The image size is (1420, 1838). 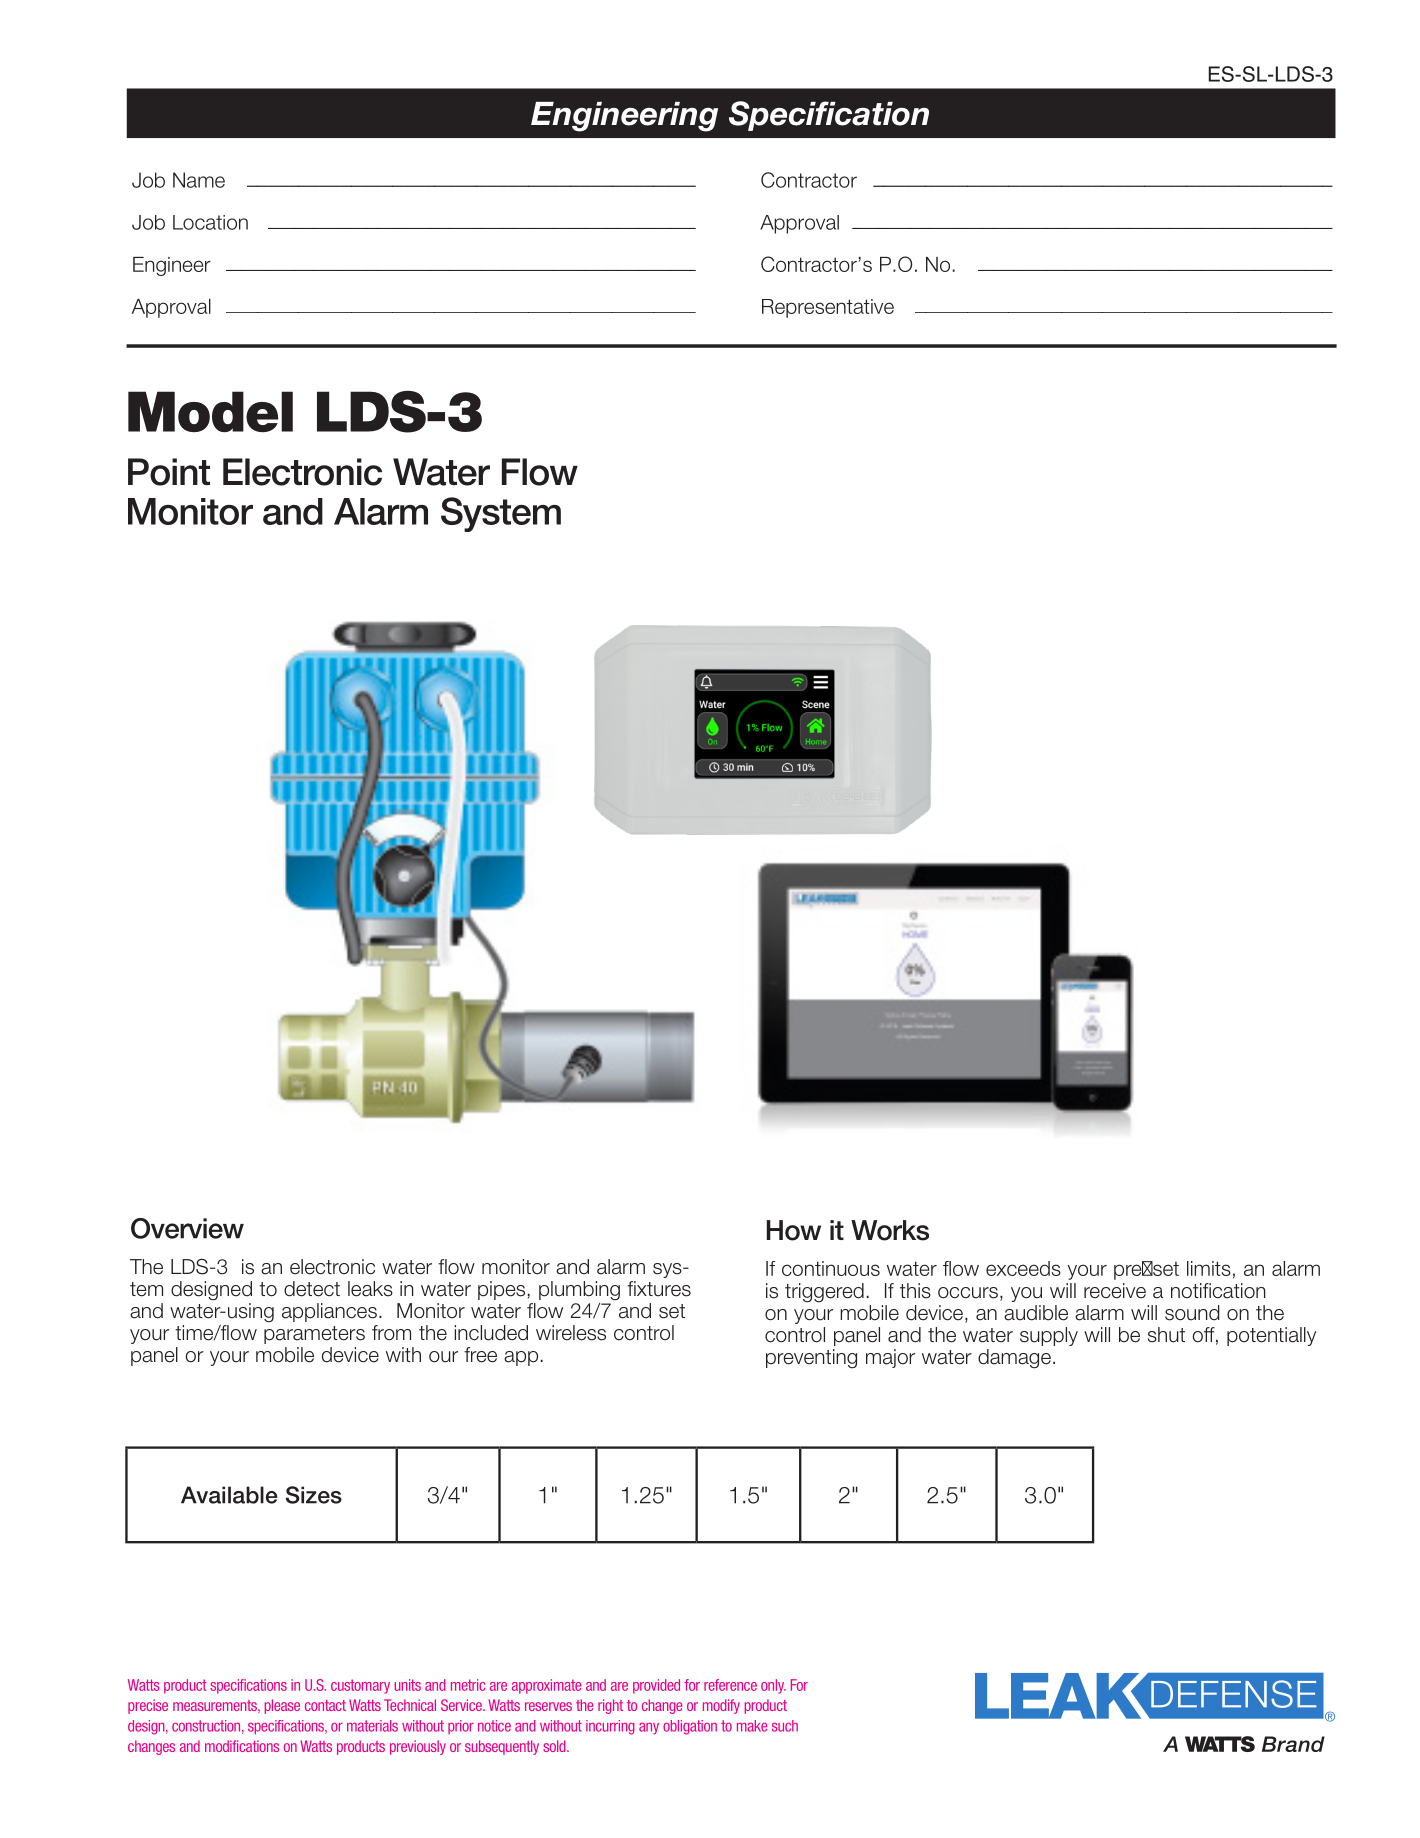 I want to click on limits, so click(x=1209, y=1268).
